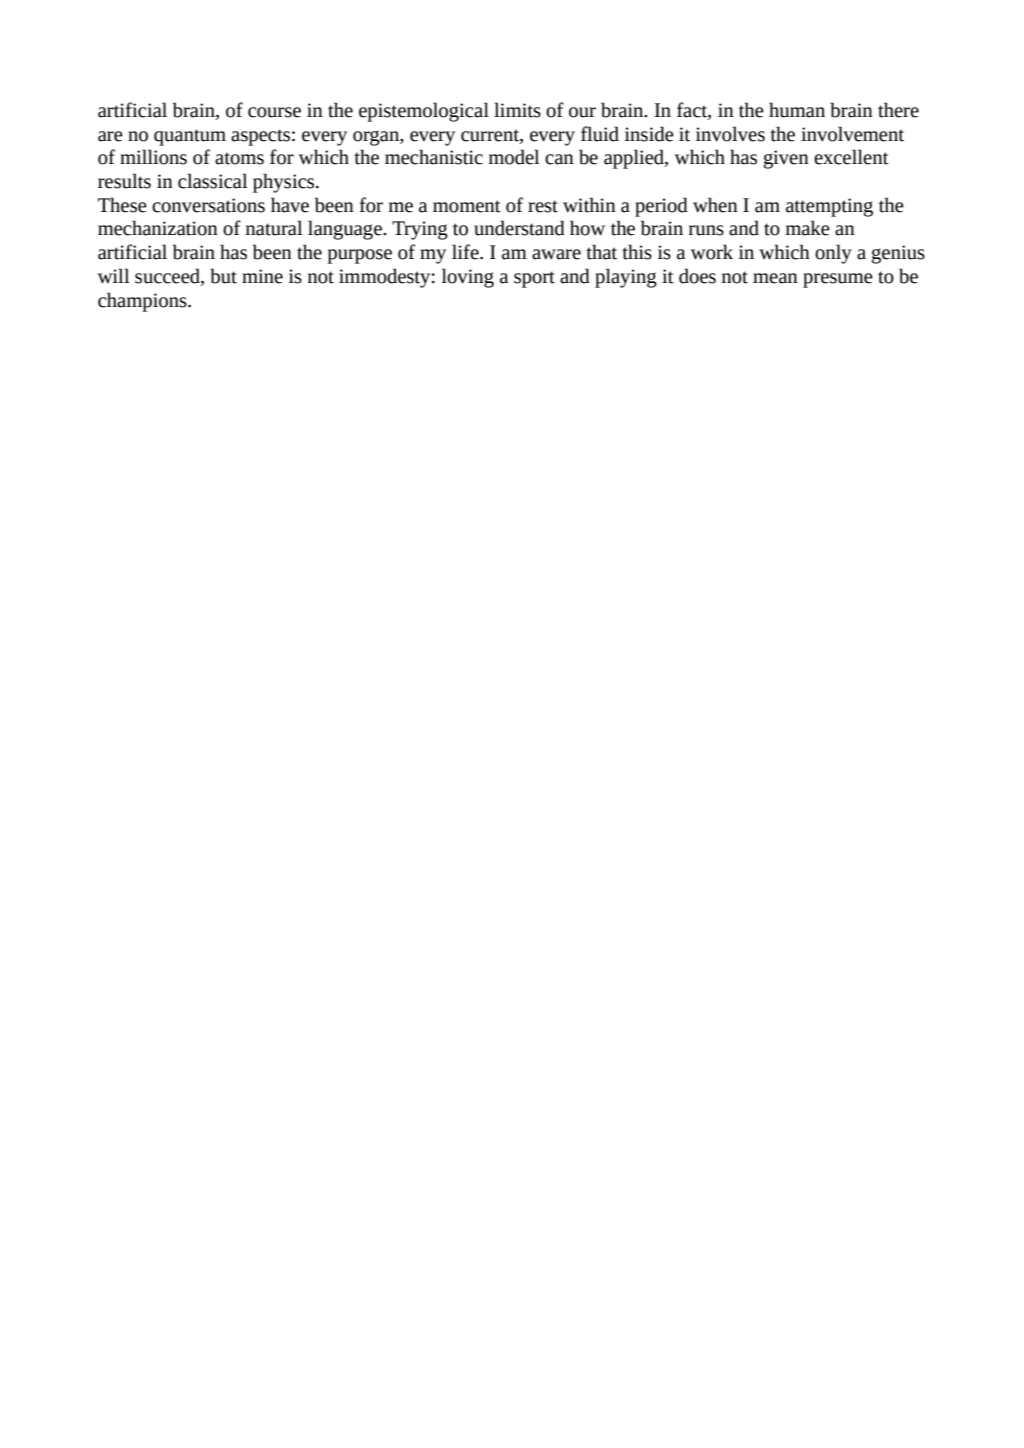 The width and height of the screenshot is (1024, 1448). I want to click on attempting, so click(829, 207).
